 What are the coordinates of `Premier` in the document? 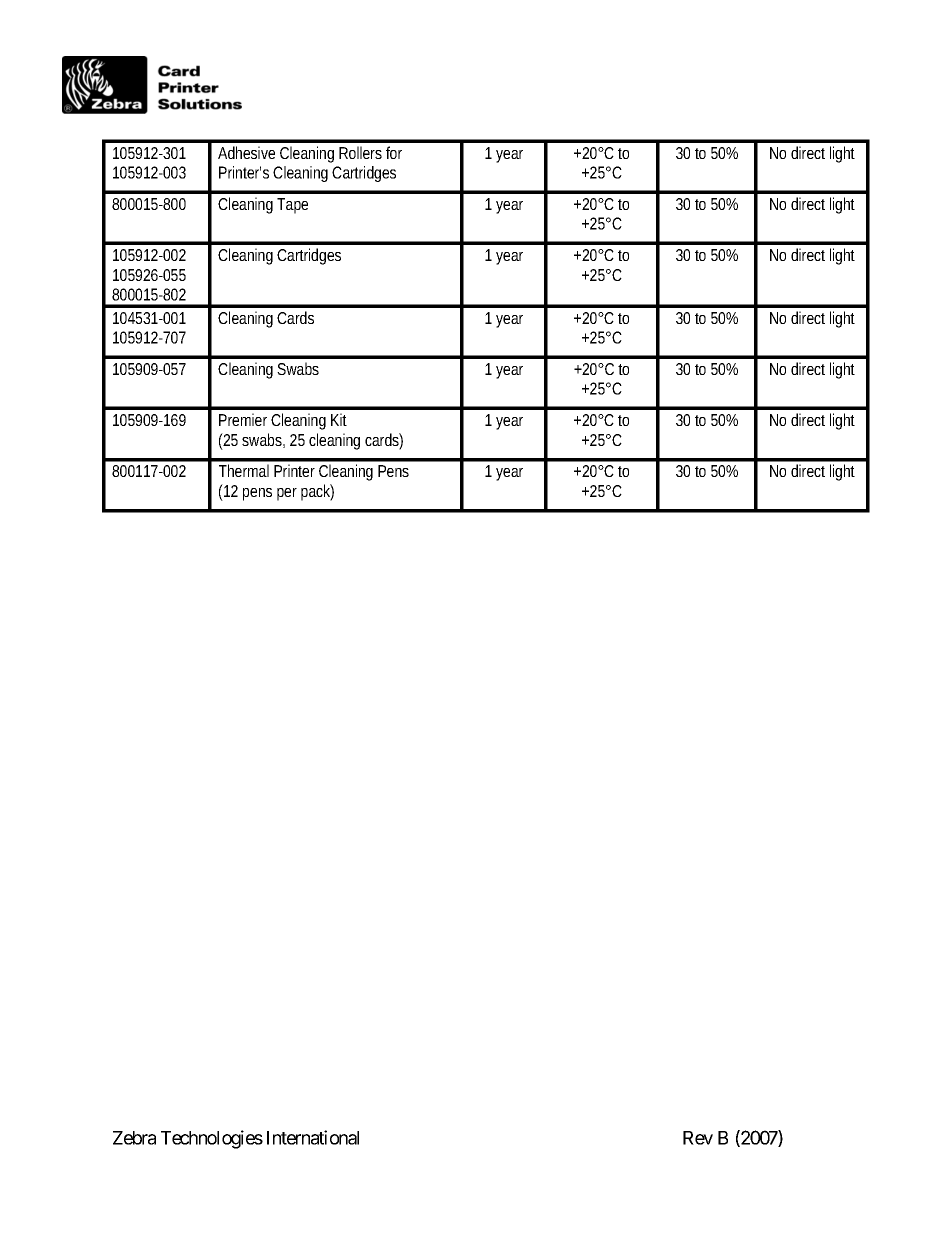 It's located at (243, 419).
